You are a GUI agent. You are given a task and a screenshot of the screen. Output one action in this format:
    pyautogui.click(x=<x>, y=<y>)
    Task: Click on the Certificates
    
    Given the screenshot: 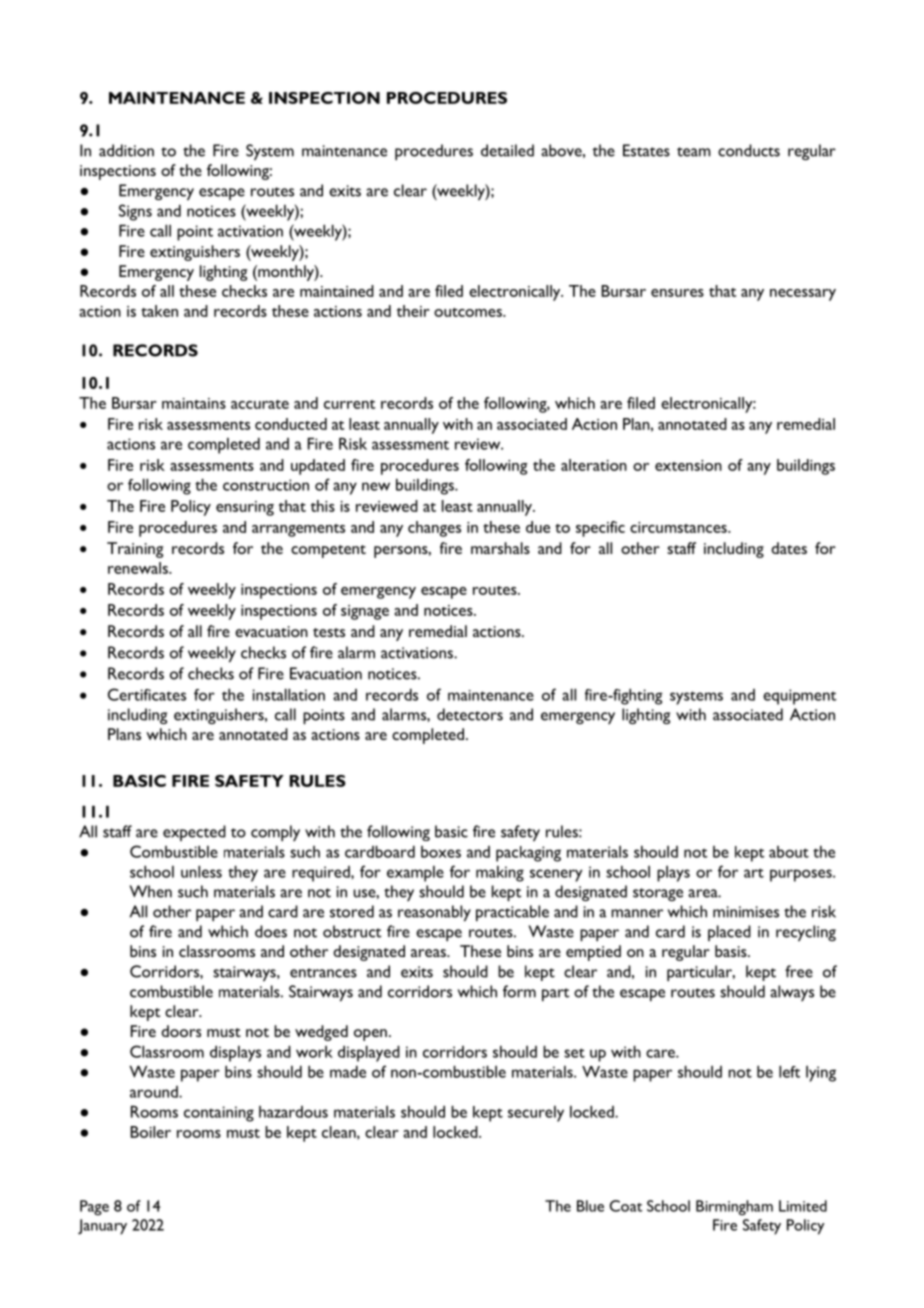 What is the action you would take?
    pyautogui.click(x=147, y=694)
